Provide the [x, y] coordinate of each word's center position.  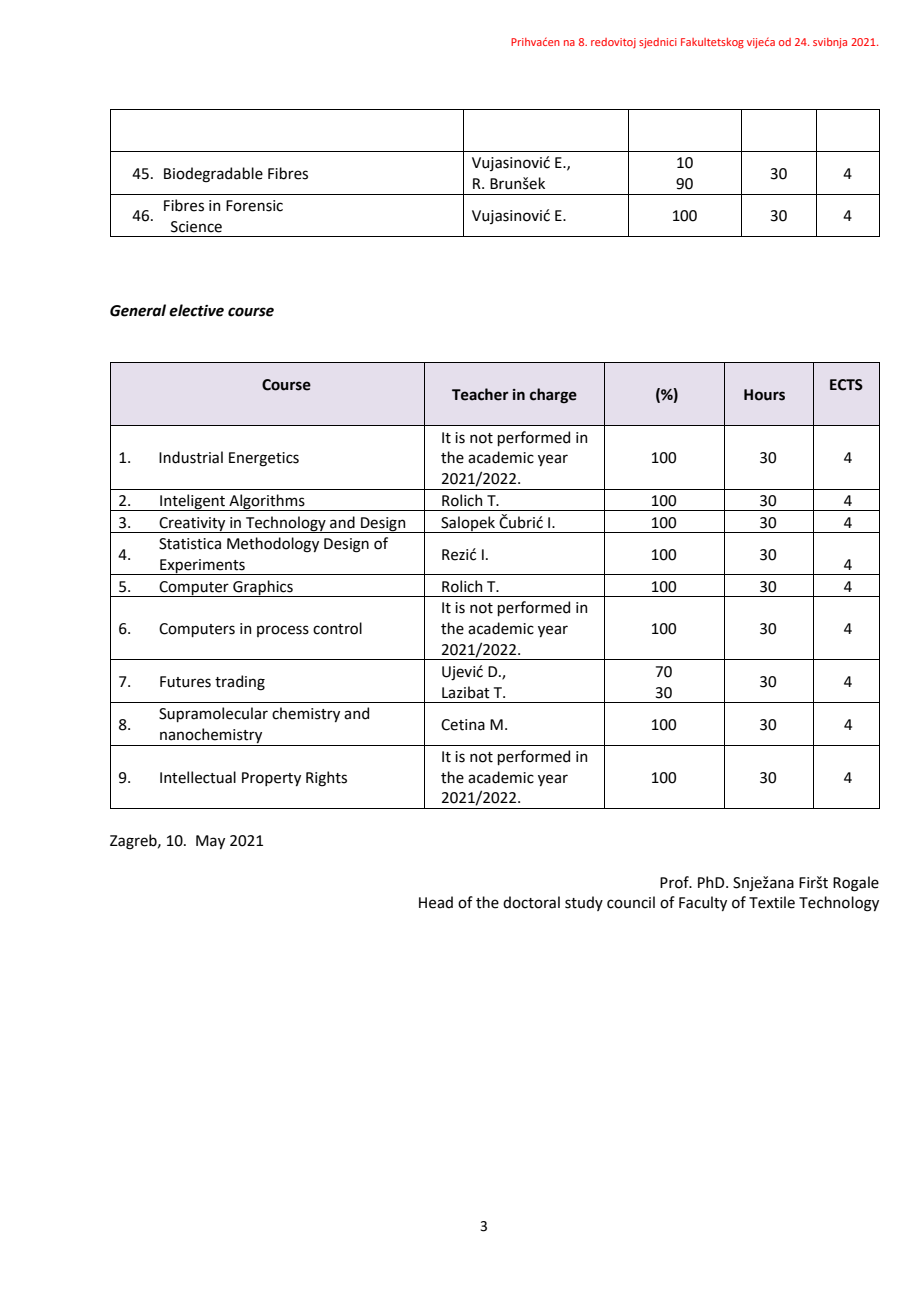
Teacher [480, 394]
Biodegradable [213, 175]
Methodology [273, 545]
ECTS [846, 385]
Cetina [463, 725]
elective [196, 310]
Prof [675, 882]
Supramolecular [213, 714]
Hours [764, 395]
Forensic [254, 206]
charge [553, 395]
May [210, 842]
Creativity [192, 525]
